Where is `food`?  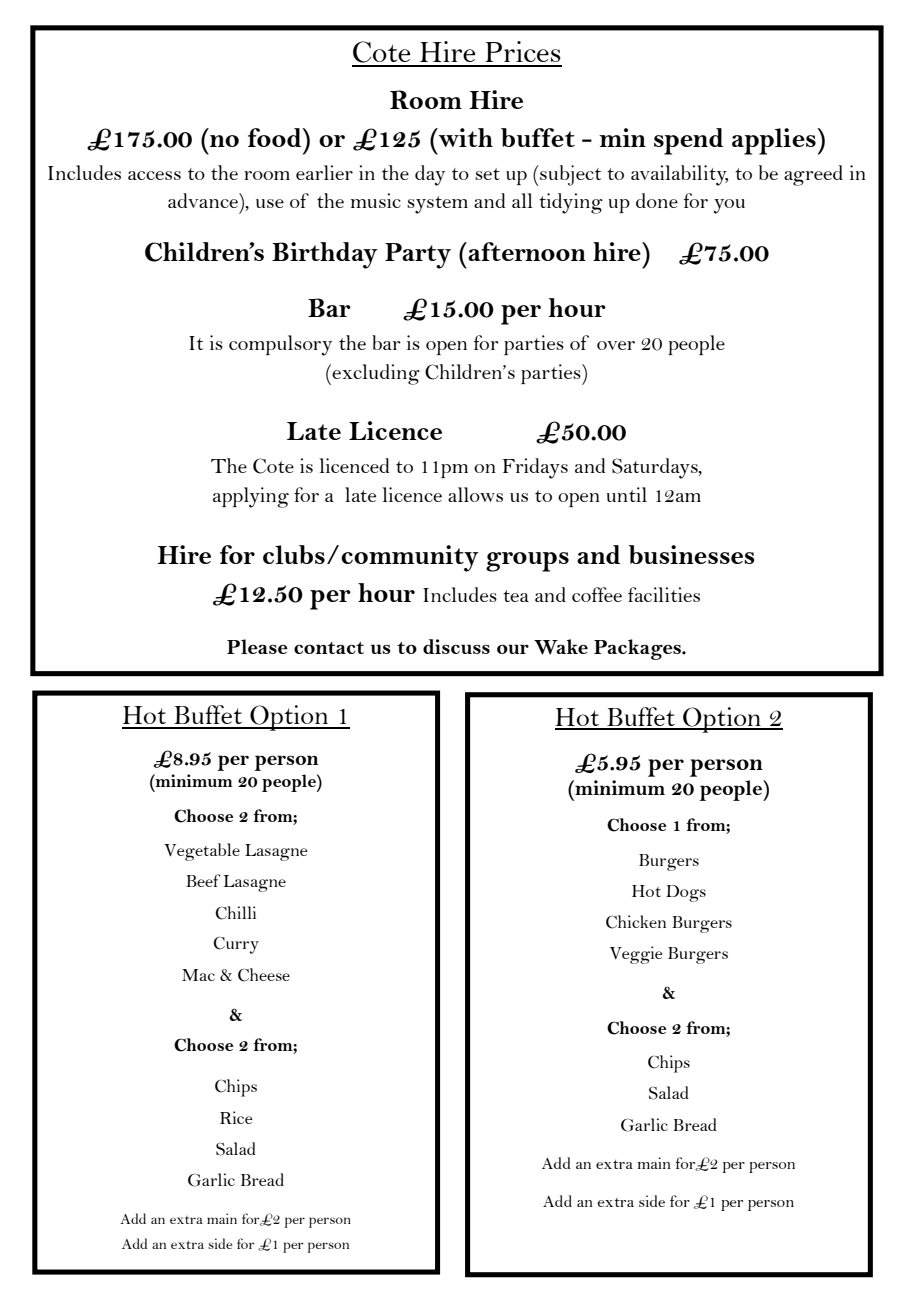 food is located at coordinates (276, 137).
